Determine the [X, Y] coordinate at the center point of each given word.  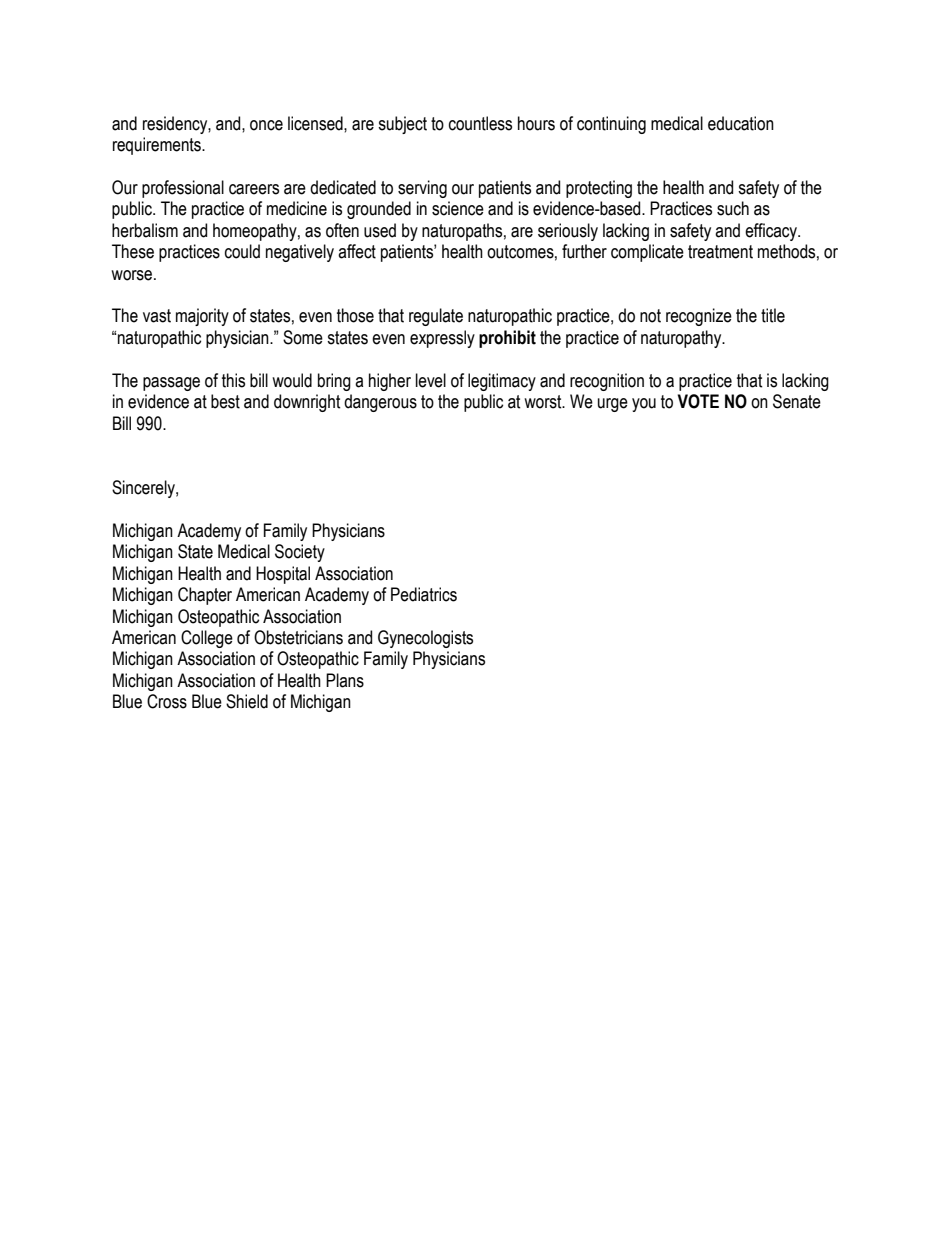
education [741, 123]
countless [480, 123]
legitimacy [502, 382]
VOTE [698, 401]
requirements [158, 146]
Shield [247, 701]
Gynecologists [425, 639]
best [225, 401]
